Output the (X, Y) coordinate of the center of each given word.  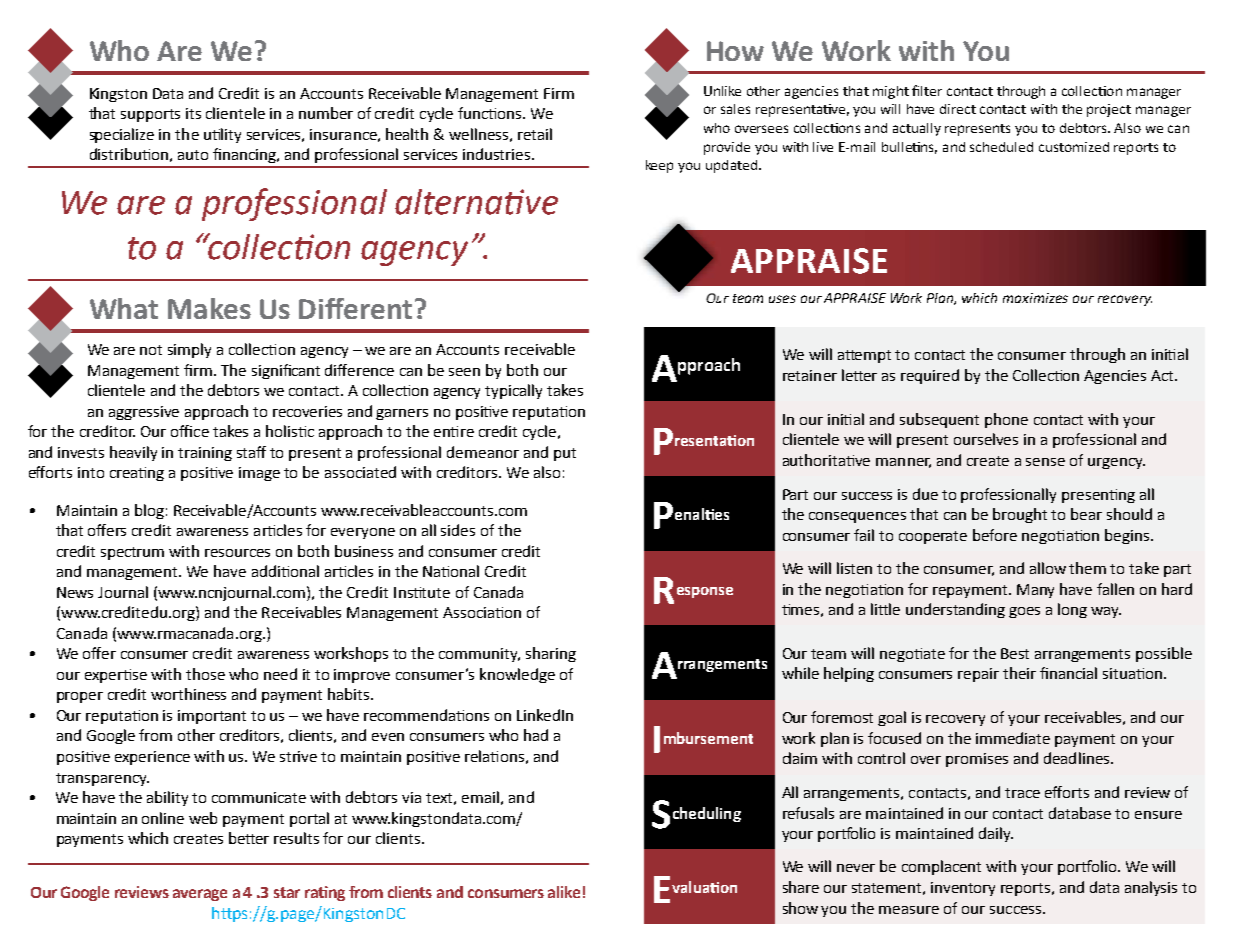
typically (513, 391)
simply (189, 350)
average (200, 895)
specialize (122, 135)
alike (564, 892)
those (205, 674)
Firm (559, 93)
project (1109, 110)
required (930, 376)
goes (1024, 612)
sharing (551, 654)
